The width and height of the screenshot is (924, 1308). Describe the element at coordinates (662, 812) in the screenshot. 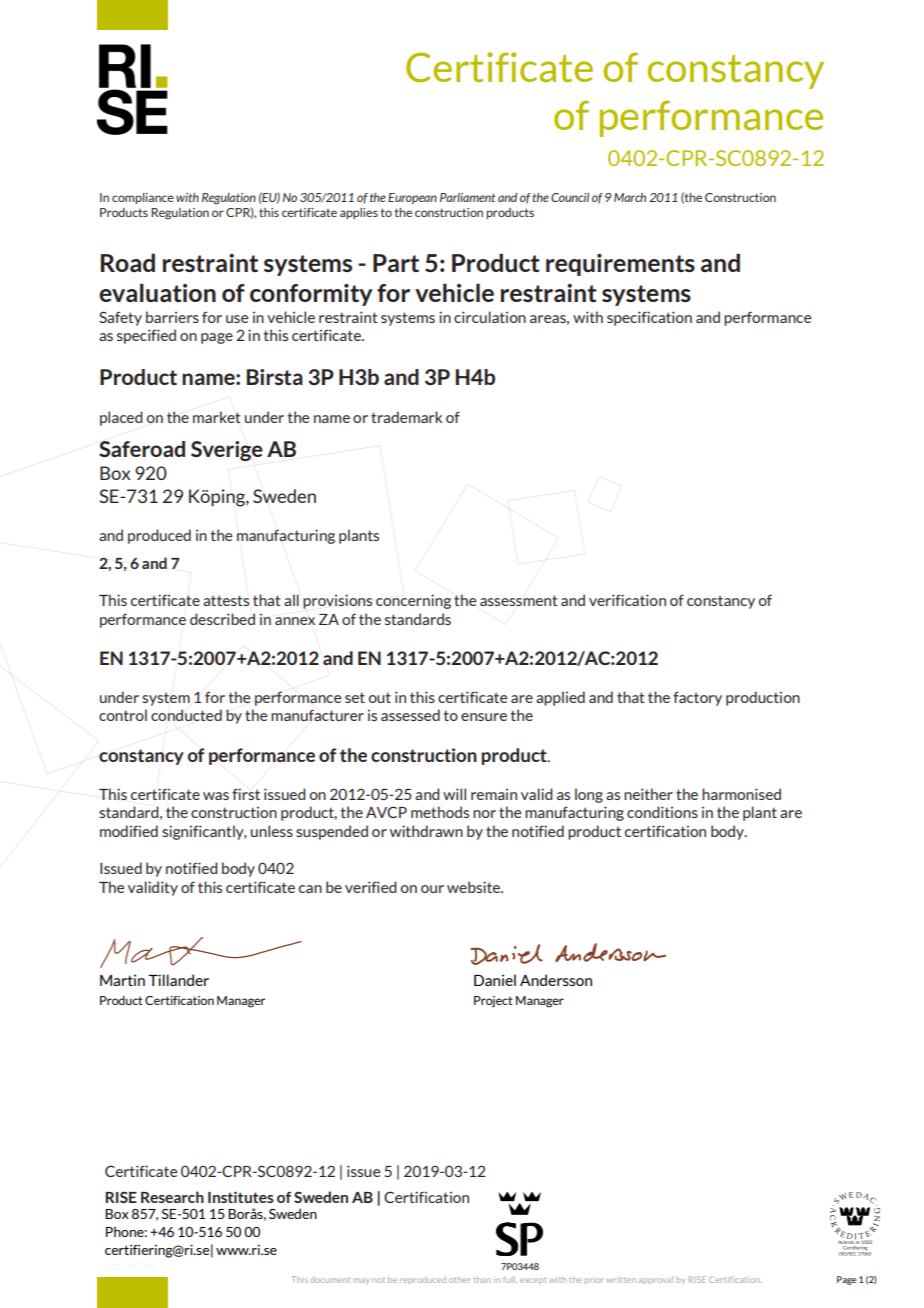

I see `conditions` at that location.
